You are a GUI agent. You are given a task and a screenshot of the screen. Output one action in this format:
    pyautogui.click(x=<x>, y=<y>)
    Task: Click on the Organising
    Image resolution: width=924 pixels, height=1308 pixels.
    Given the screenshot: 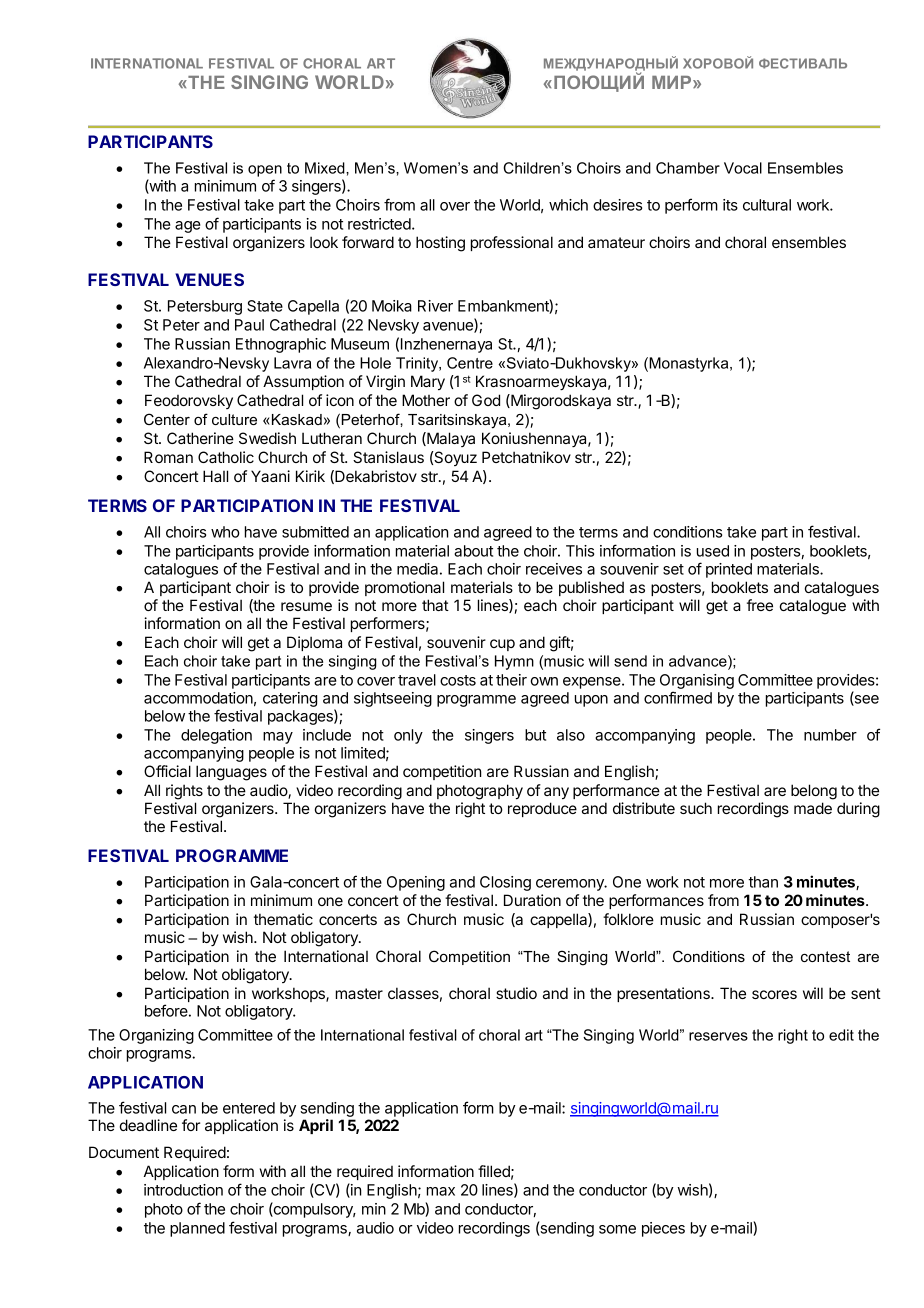 What is the action you would take?
    pyautogui.click(x=697, y=683)
